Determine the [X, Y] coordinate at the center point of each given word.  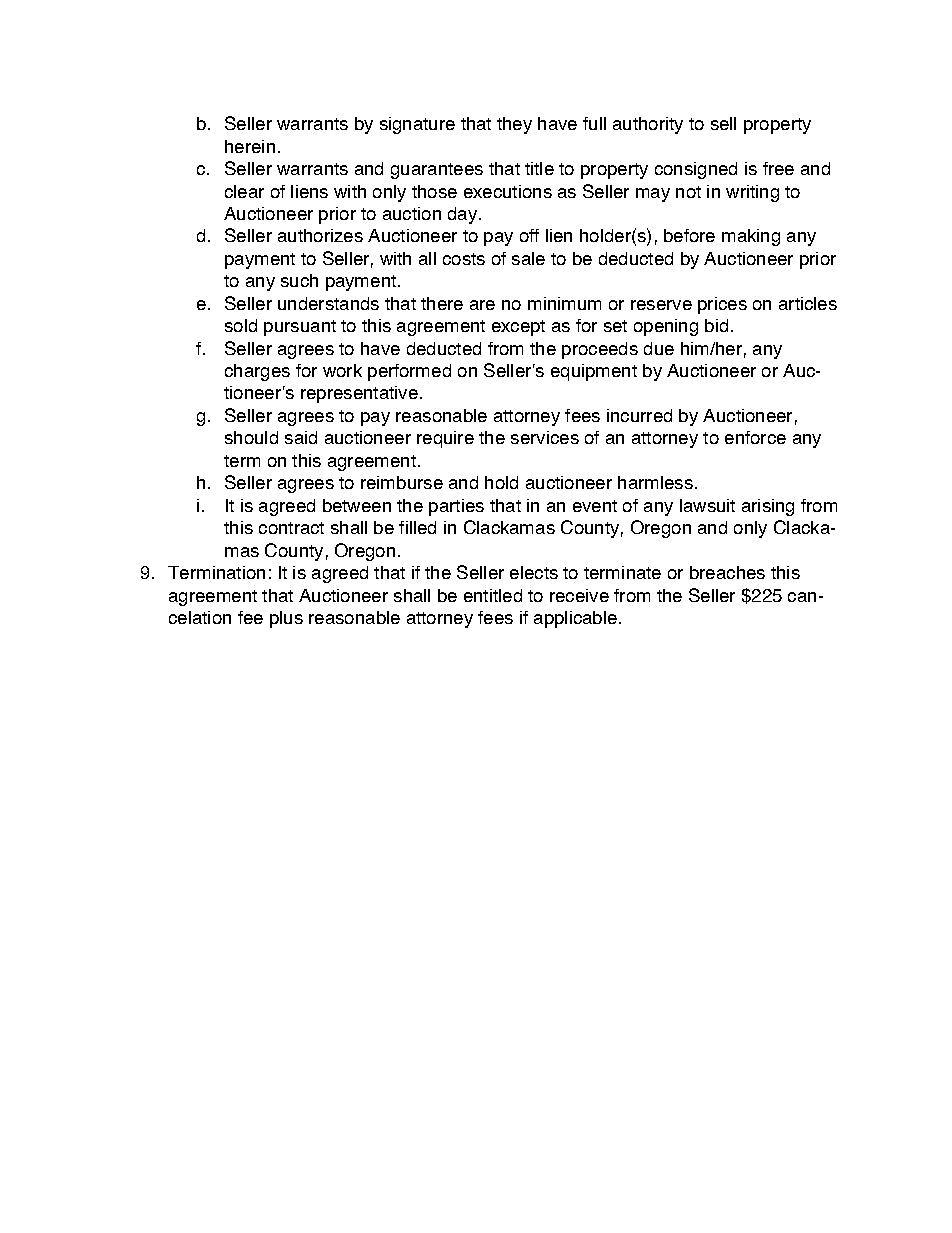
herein [250, 146]
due [659, 348]
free [778, 168]
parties [456, 507]
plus [286, 619]
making [751, 237]
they [514, 125]
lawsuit [707, 505]
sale [528, 258]
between [357, 505]
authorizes [320, 235]
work [342, 370]
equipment [594, 372]
